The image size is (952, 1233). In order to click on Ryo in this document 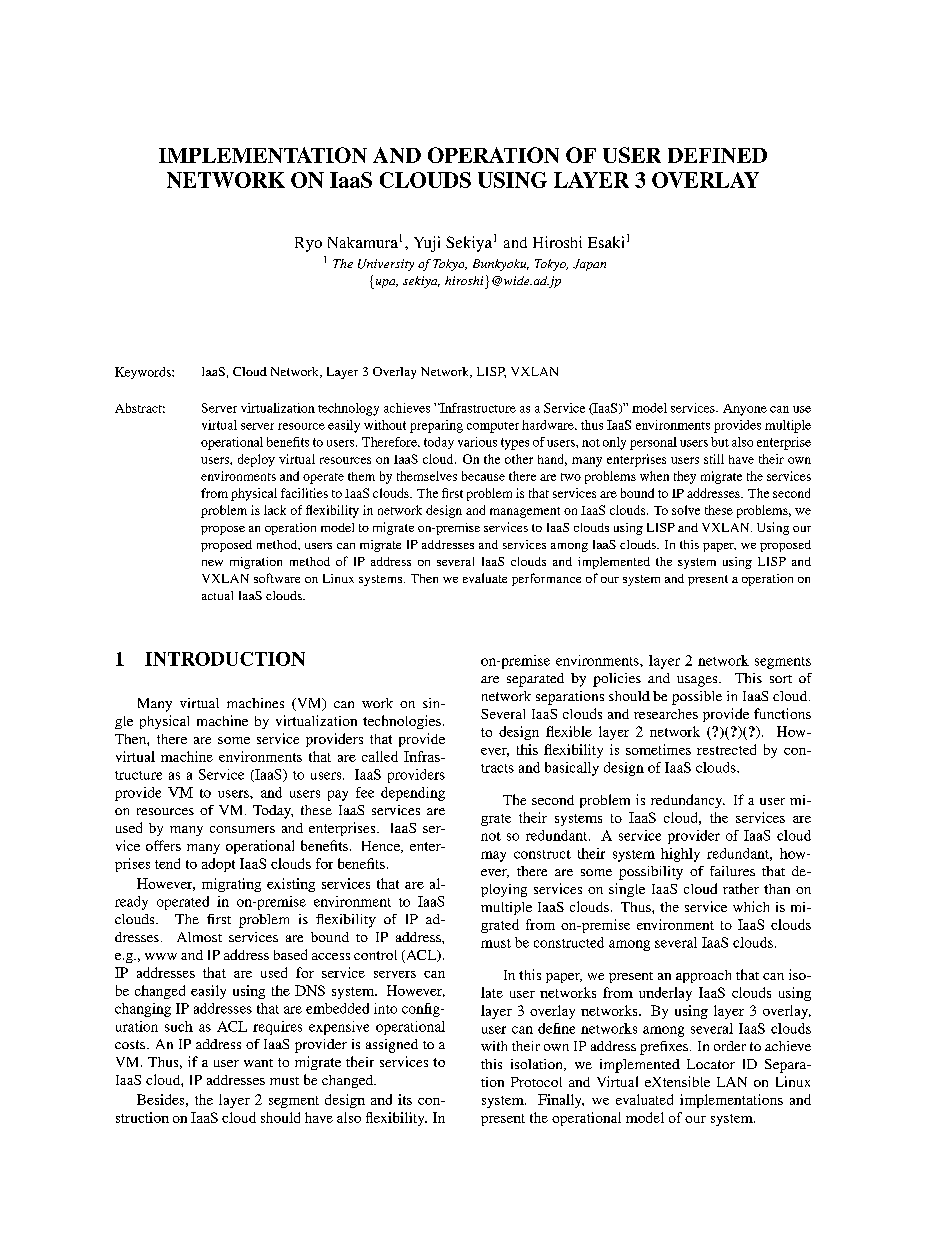, I will do `click(308, 244)`.
